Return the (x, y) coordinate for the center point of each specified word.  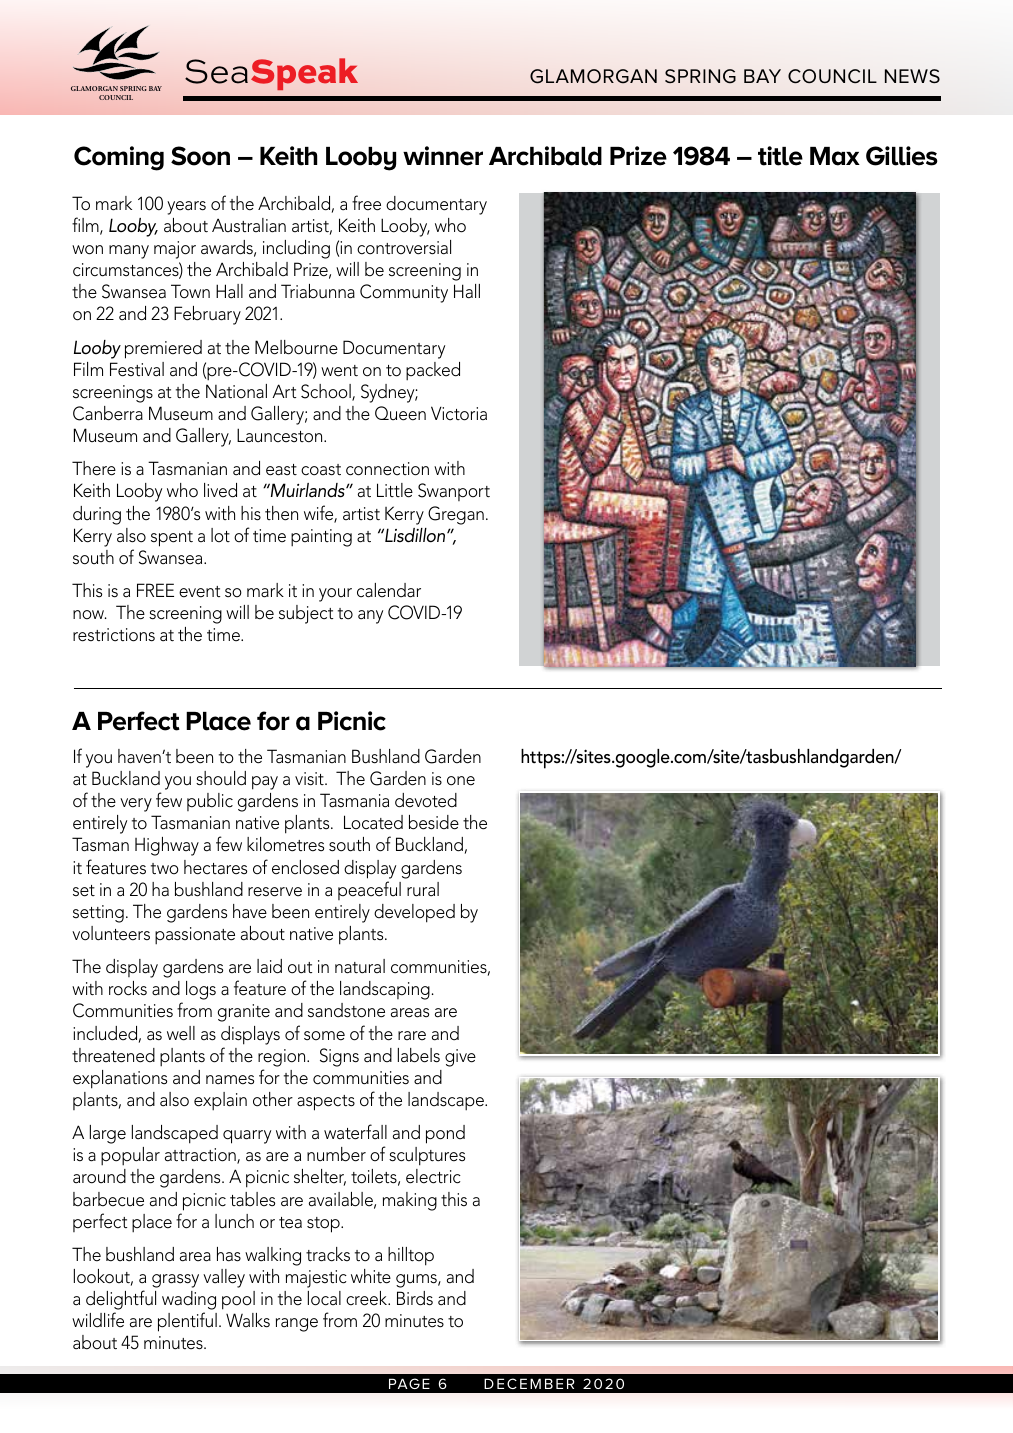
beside (434, 822)
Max (835, 156)
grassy (175, 1281)
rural (423, 889)
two (165, 868)
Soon (200, 156)
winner (443, 156)
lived (220, 490)
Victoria (459, 413)
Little (395, 490)
